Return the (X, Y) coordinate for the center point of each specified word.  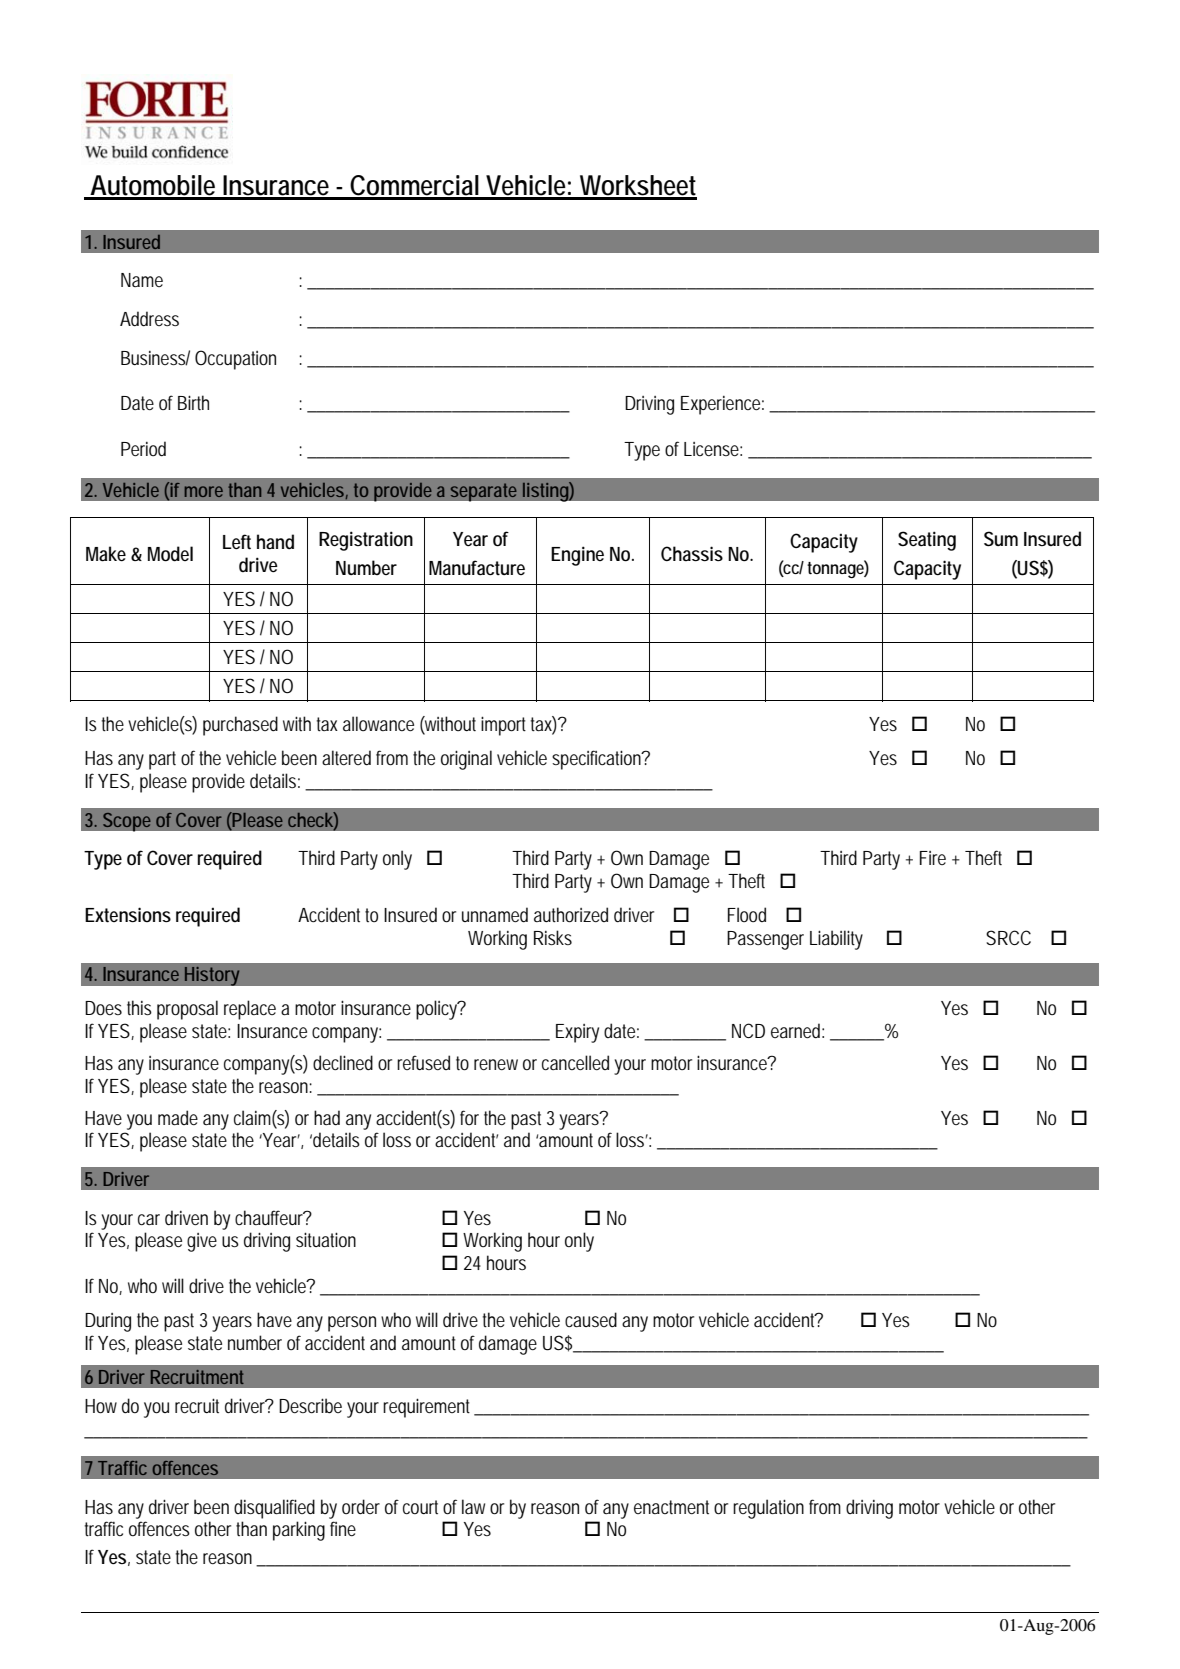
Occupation (235, 360)
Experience (722, 405)
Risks (553, 937)
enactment (671, 1507)
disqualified (274, 1509)
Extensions (128, 915)
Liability (836, 940)
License (713, 449)
